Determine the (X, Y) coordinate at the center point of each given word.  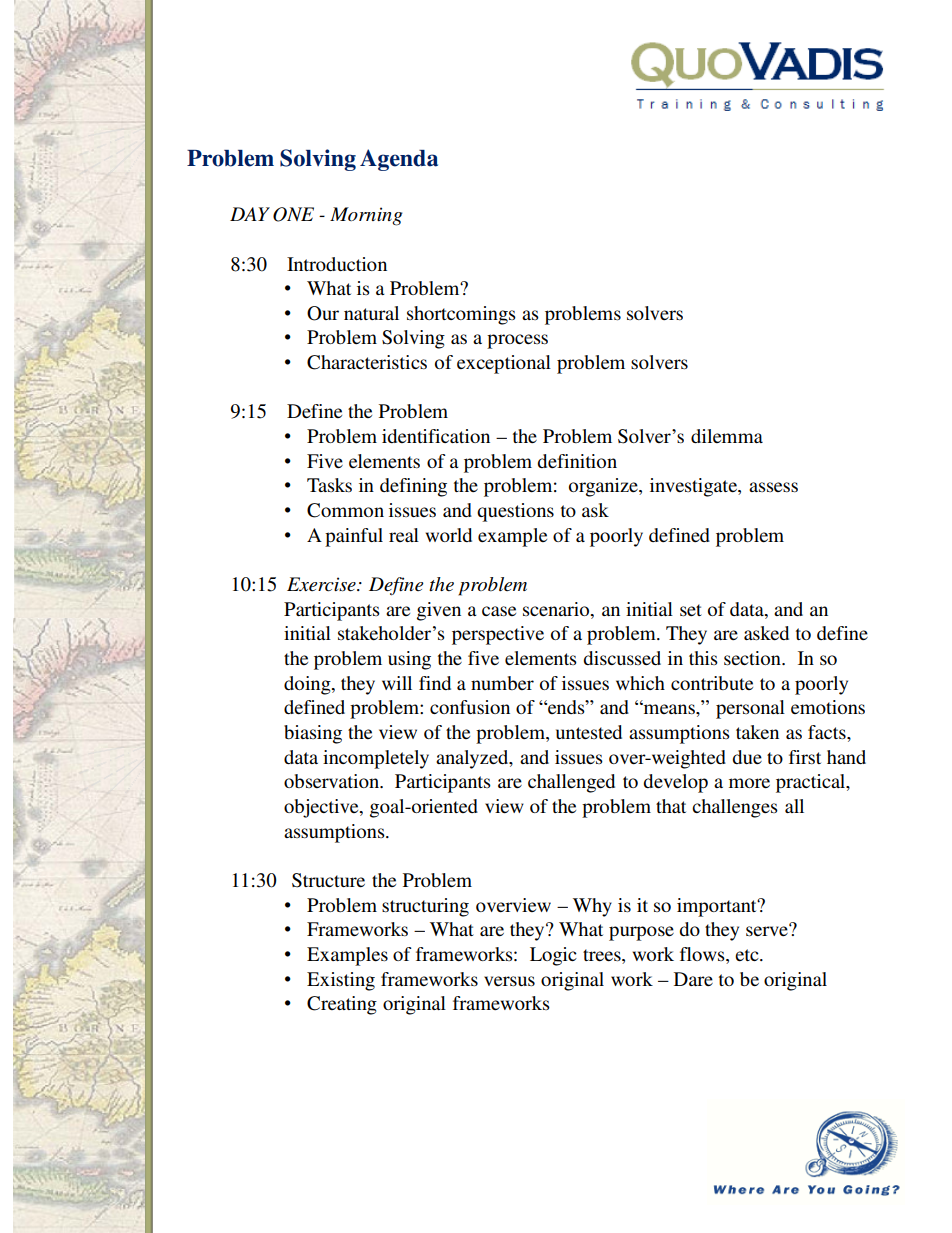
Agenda (399, 160)
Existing (341, 981)
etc (748, 955)
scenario (557, 609)
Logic (553, 956)
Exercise (322, 584)
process (517, 341)
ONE (293, 214)
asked (766, 633)
